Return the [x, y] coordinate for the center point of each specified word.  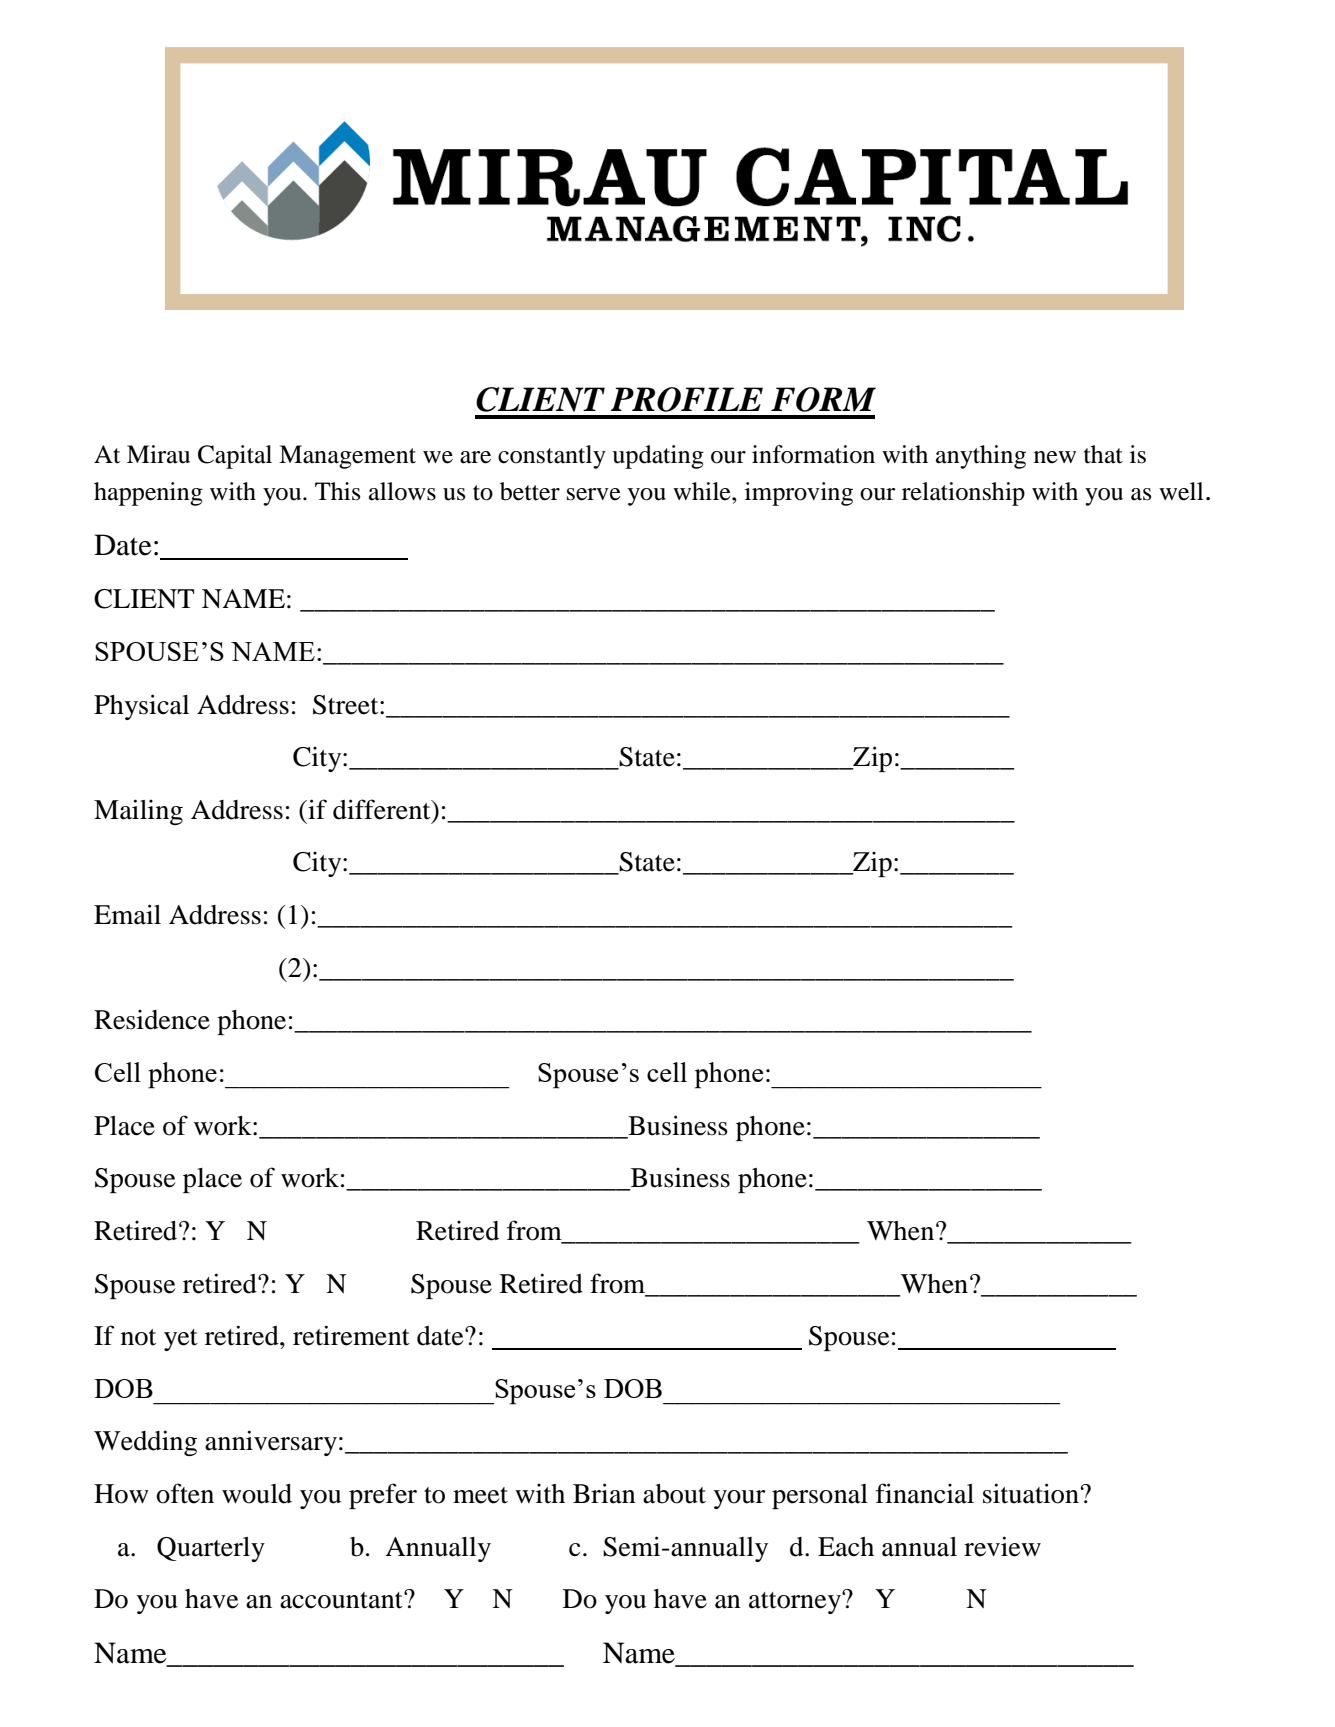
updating [658, 457]
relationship [963, 494]
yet [181, 1340]
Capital [235, 457]
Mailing [138, 812]
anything [981, 457]
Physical [141, 707]
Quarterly [211, 1549]
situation [1031, 1493]
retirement [351, 1335]
